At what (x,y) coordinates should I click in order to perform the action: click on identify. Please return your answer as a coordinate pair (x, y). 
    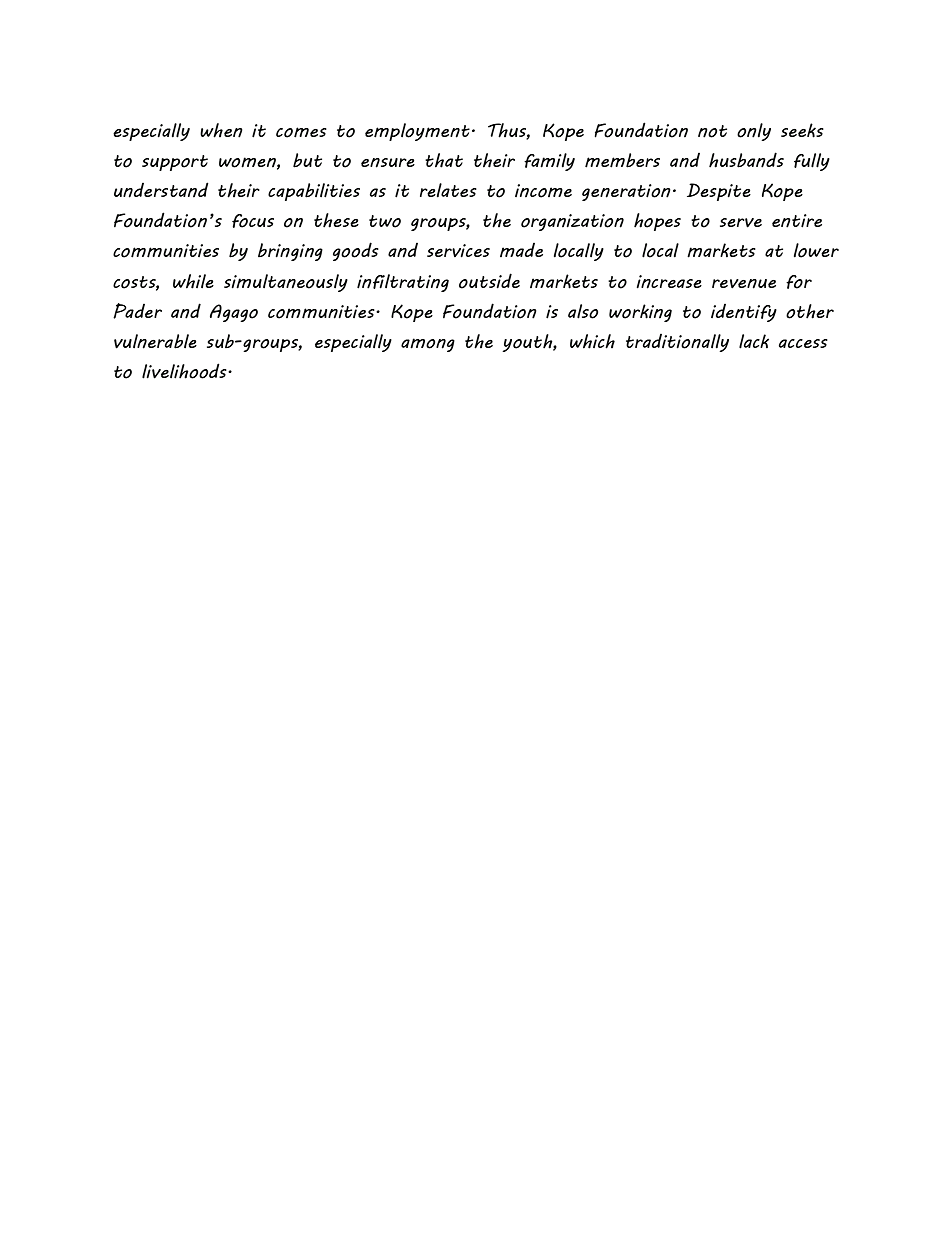
    Looking at the image, I should click on (744, 313).
